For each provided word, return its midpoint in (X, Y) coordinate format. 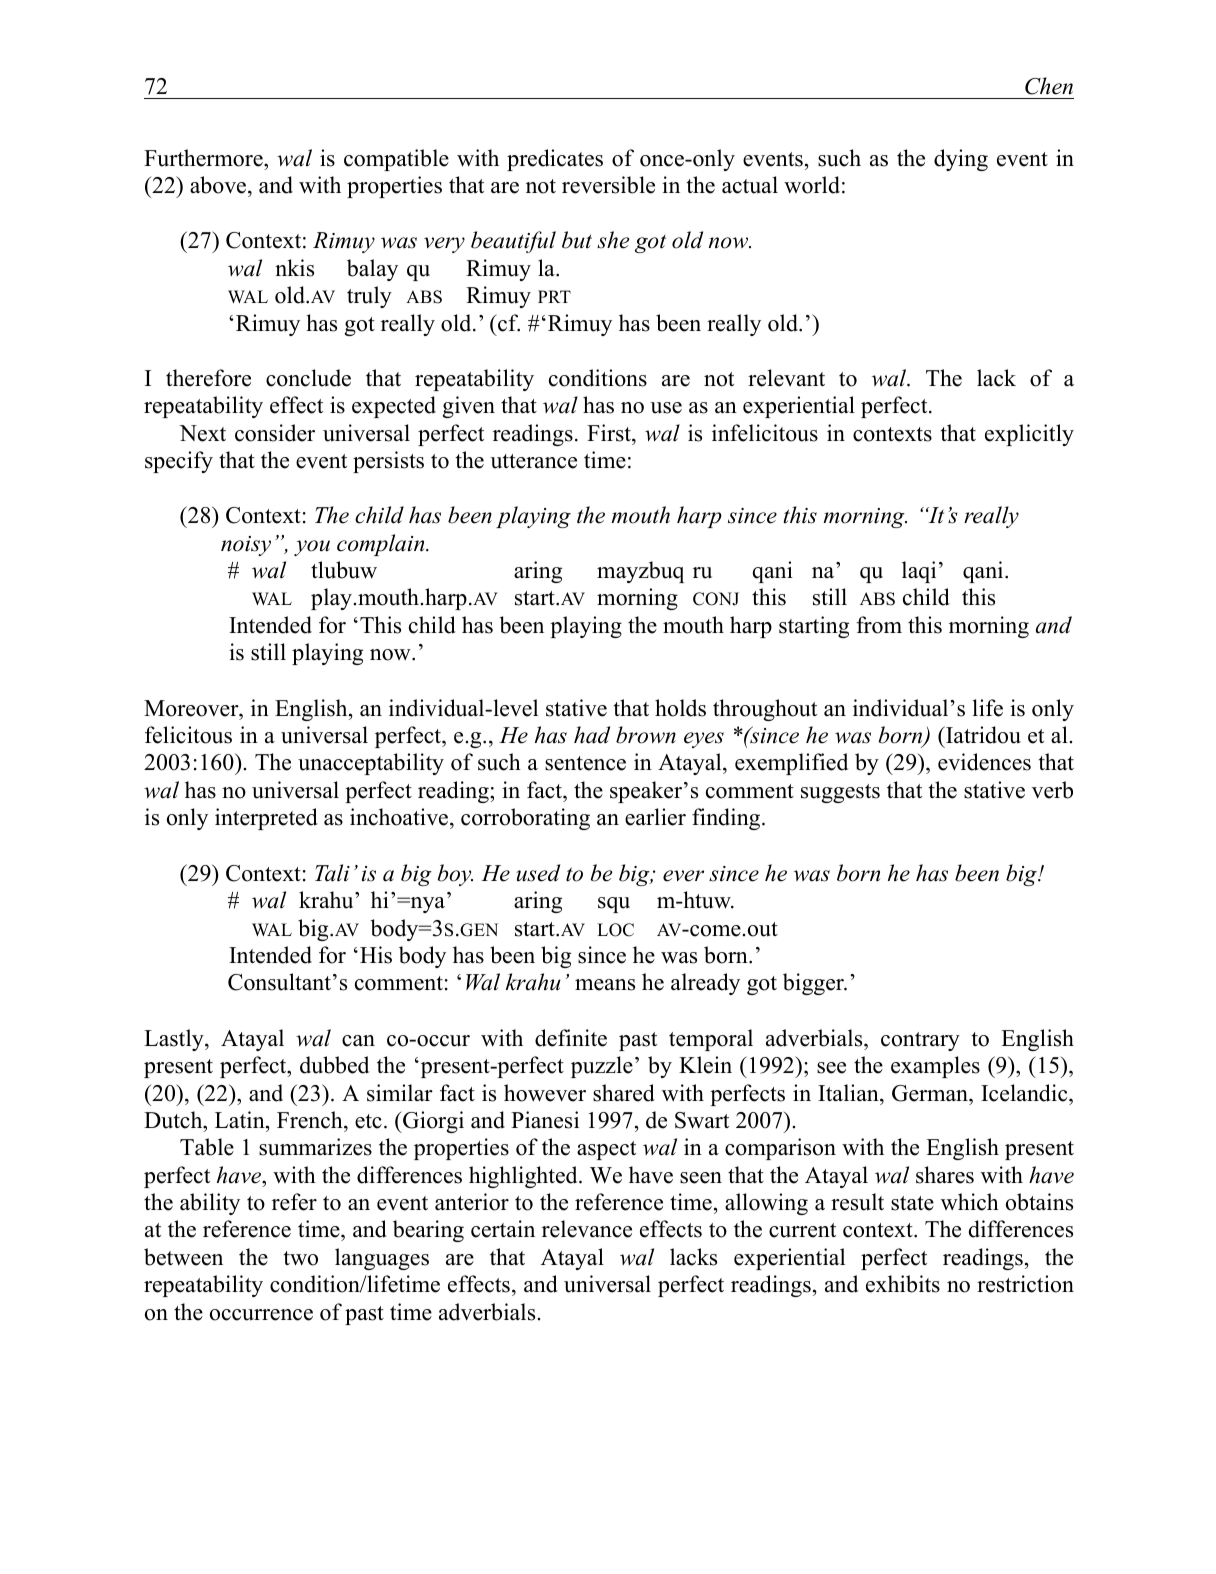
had (592, 735)
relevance (587, 1229)
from (879, 625)
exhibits (903, 1284)
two (300, 1258)
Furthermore (204, 158)
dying (961, 160)
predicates (555, 160)
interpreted (266, 819)
